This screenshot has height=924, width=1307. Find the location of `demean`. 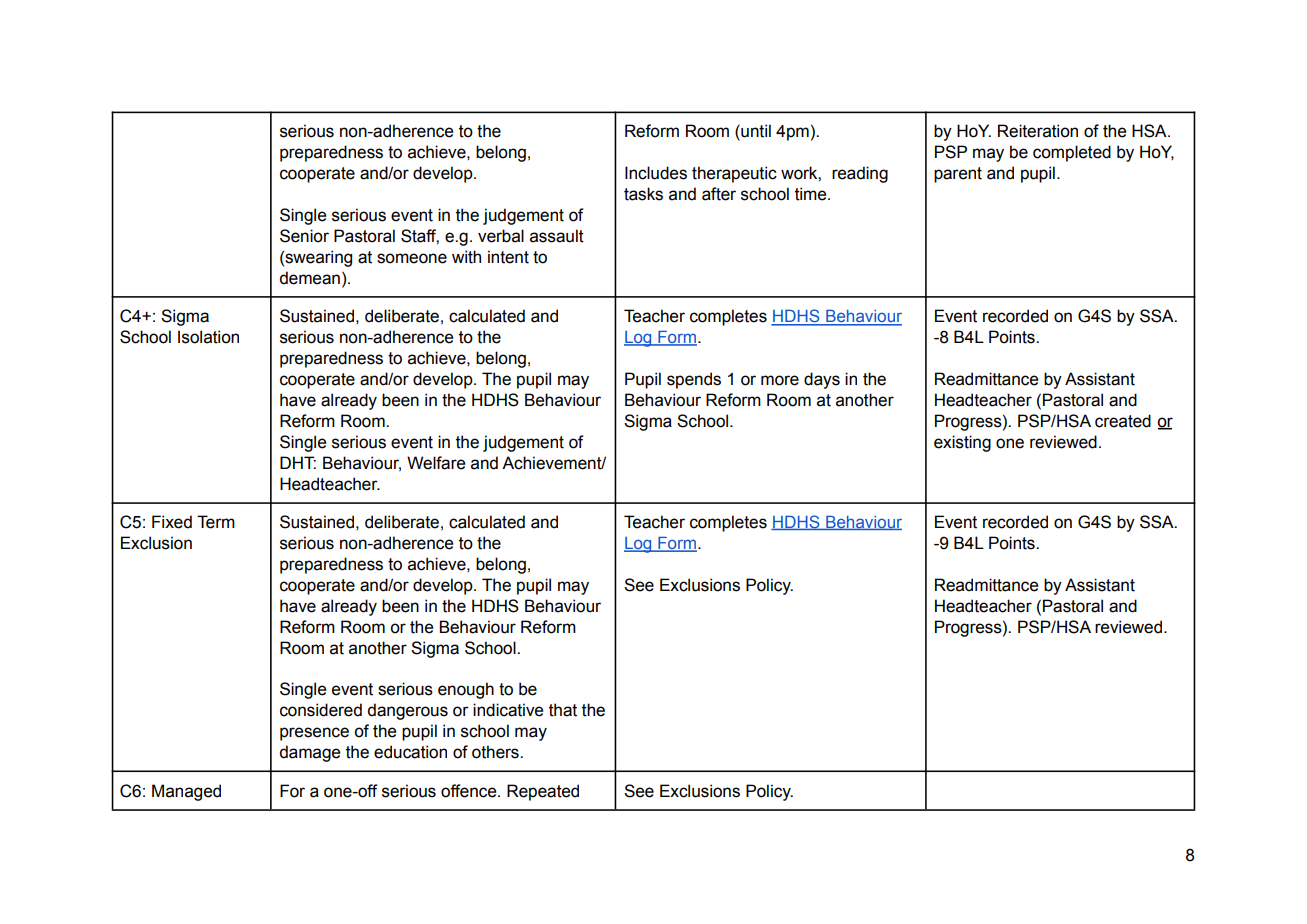

demean is located at coordinates (309, 278).
